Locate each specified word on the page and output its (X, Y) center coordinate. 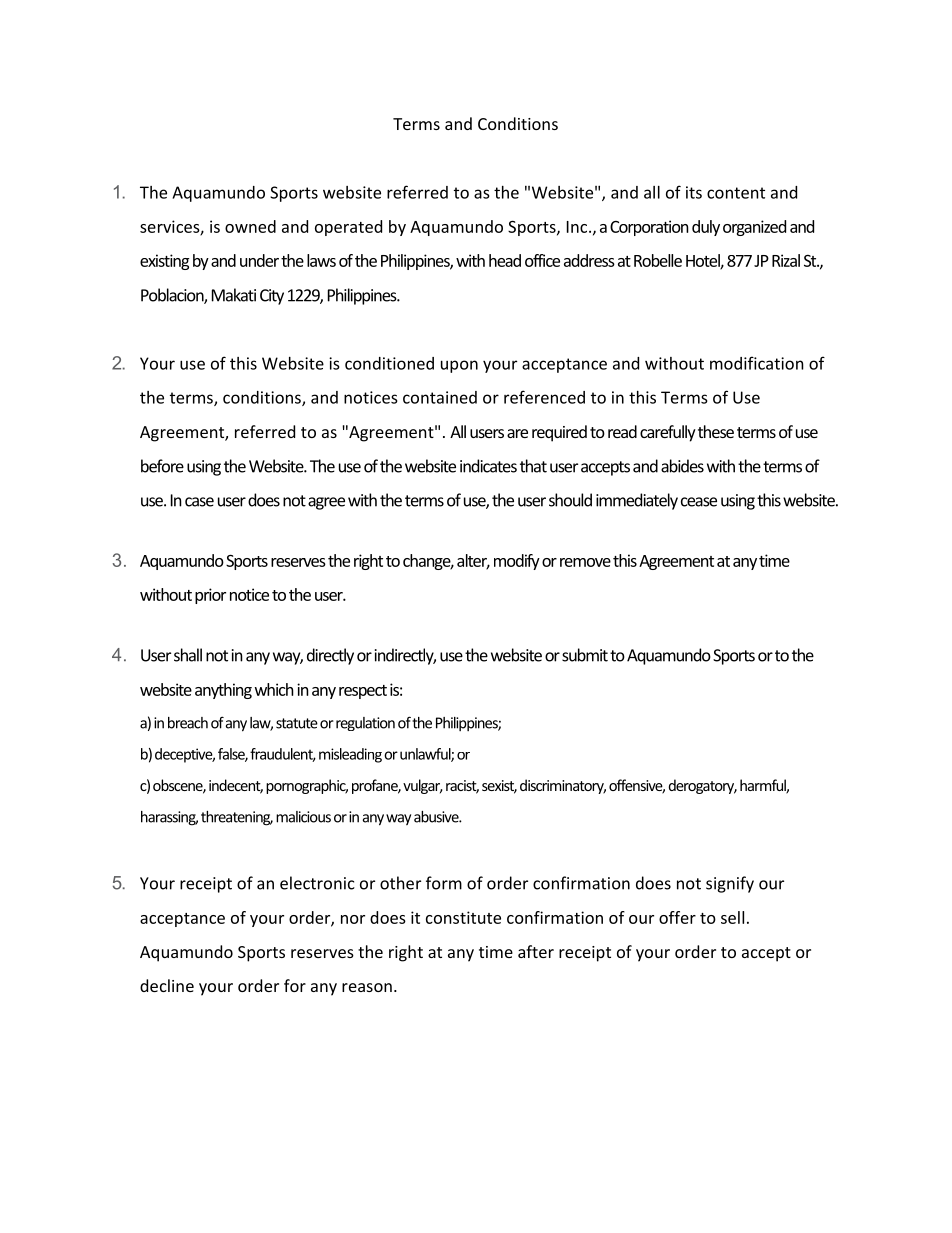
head (505, 260)
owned (250, 226)
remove (585, 562)
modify (517, 562)
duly (706, 228)
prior (210, 596)
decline (167, 985)
